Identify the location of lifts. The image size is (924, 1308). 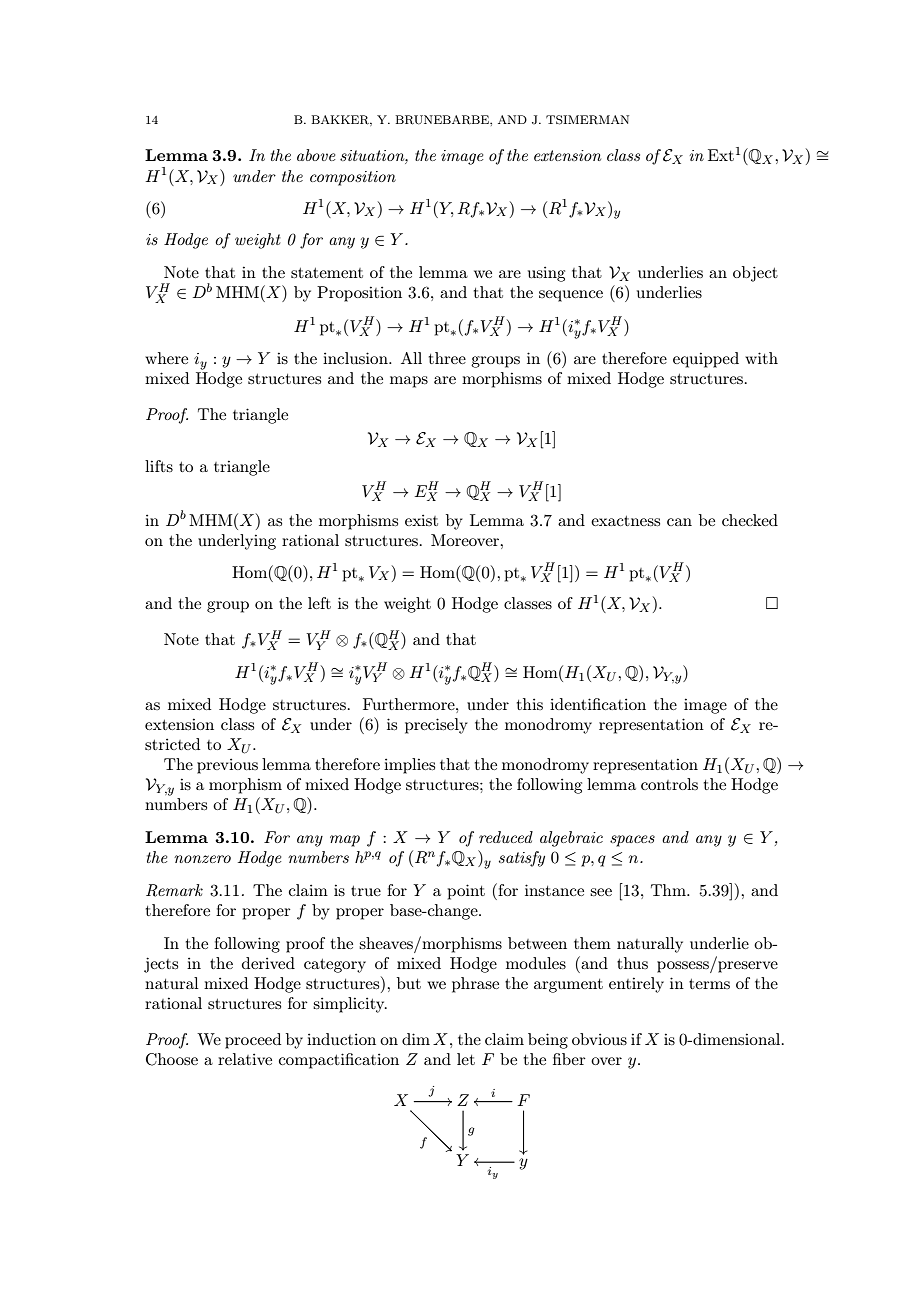
(159, 466).
